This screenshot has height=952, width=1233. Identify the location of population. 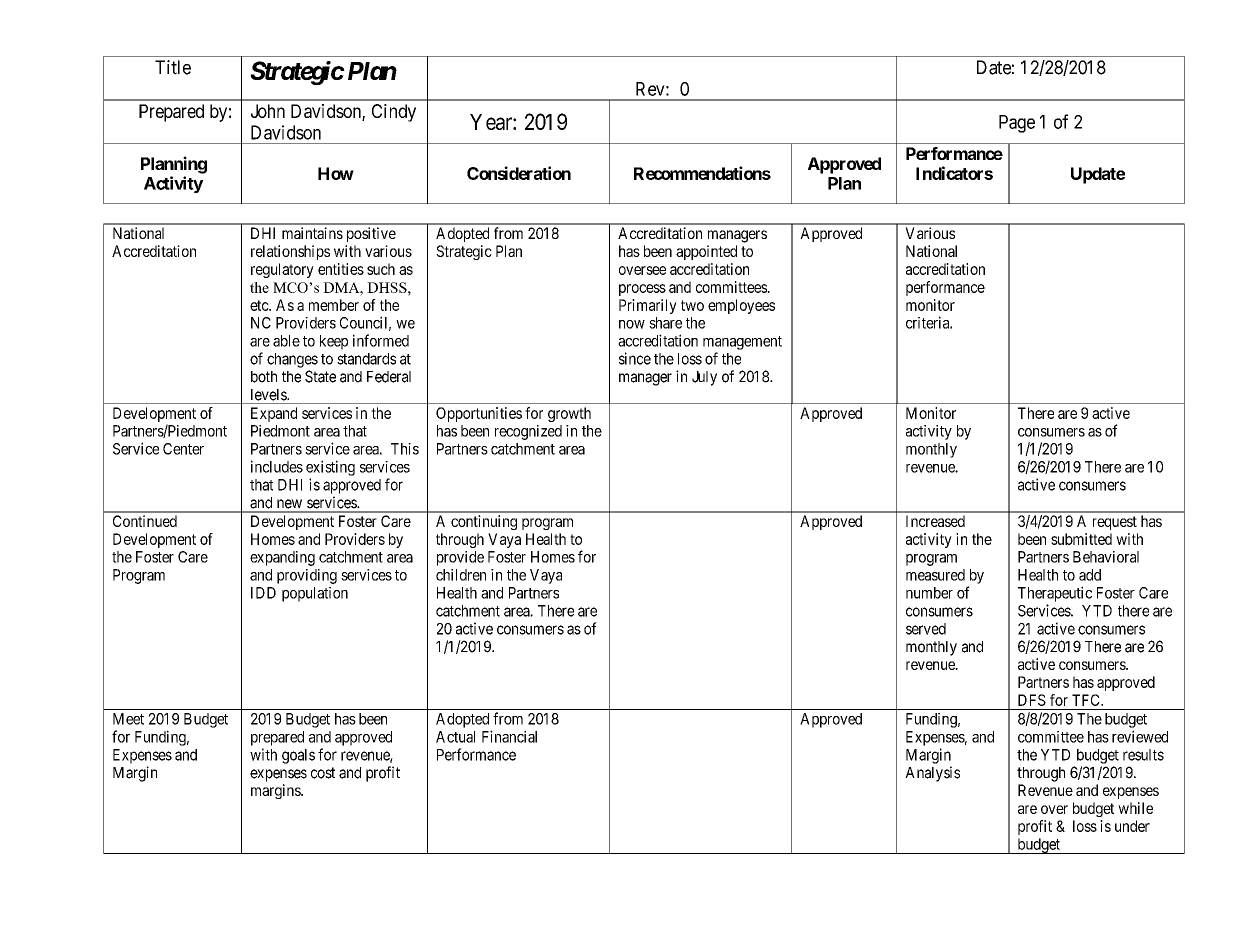
(315, 594).
